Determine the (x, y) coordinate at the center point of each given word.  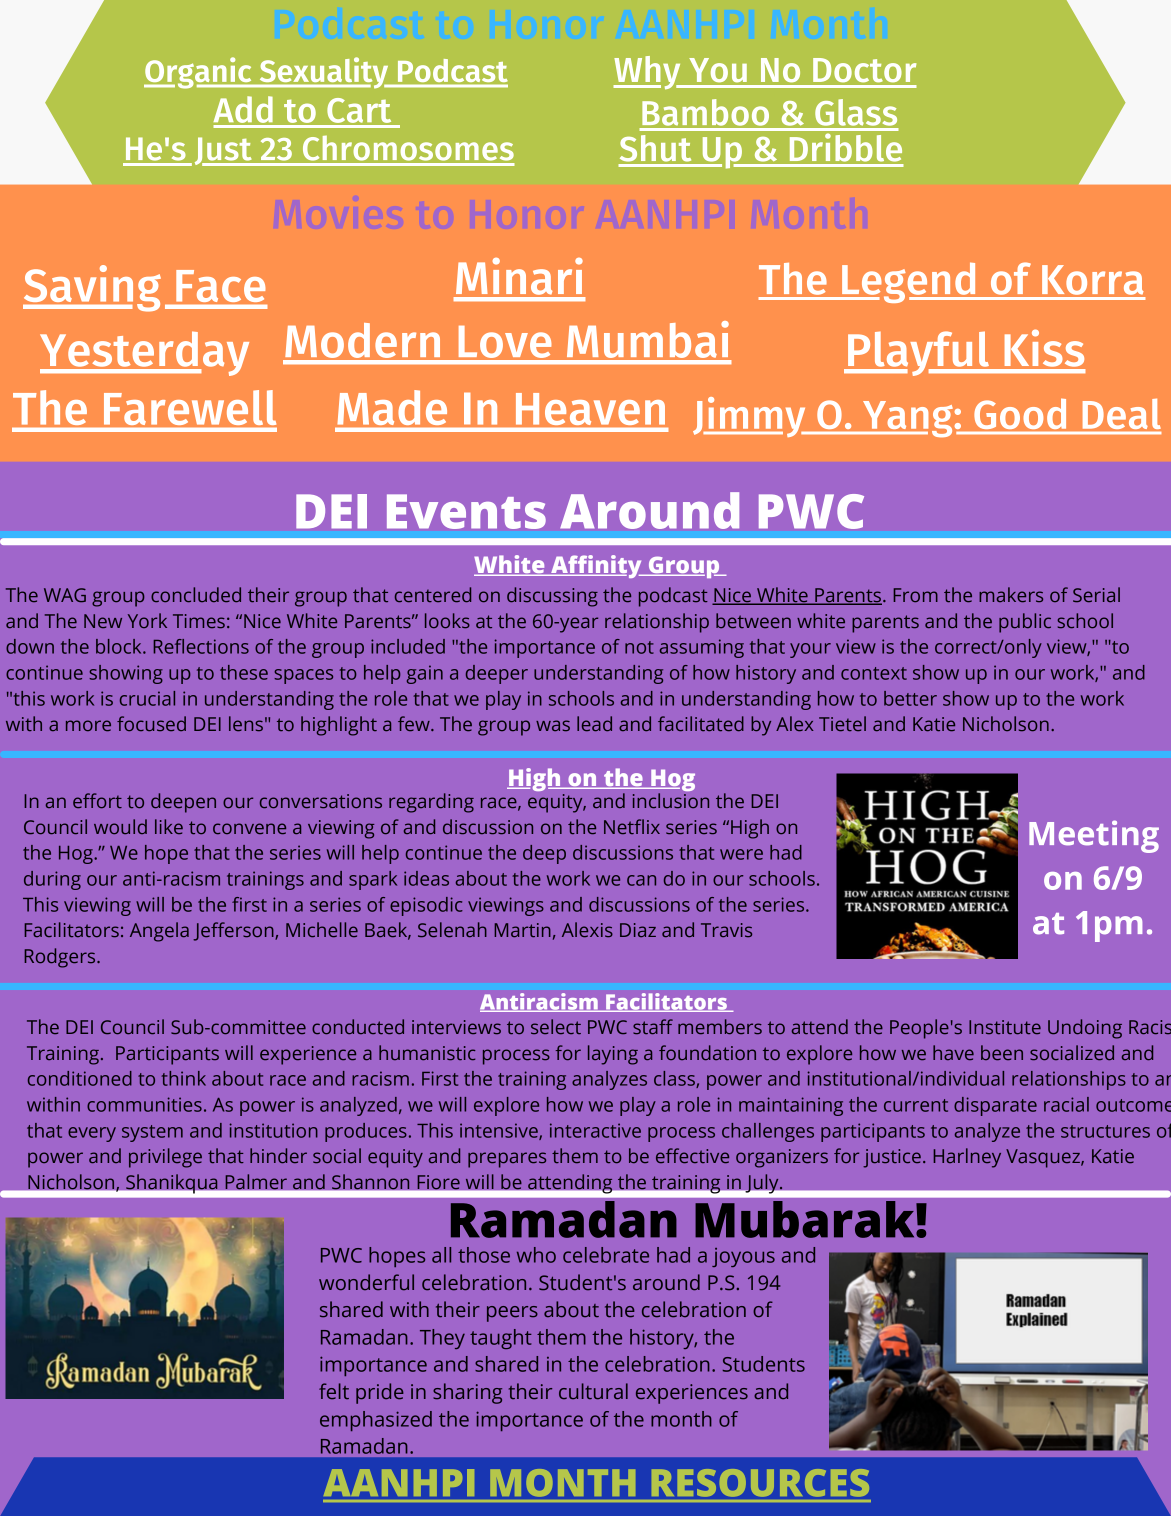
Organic (199, 73)
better (910, 698)
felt (334, 1391)
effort (97, 800)
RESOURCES (760, 1483)
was (553, 725)
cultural (593, 1391)
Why (648, 73)
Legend (909, 282)
